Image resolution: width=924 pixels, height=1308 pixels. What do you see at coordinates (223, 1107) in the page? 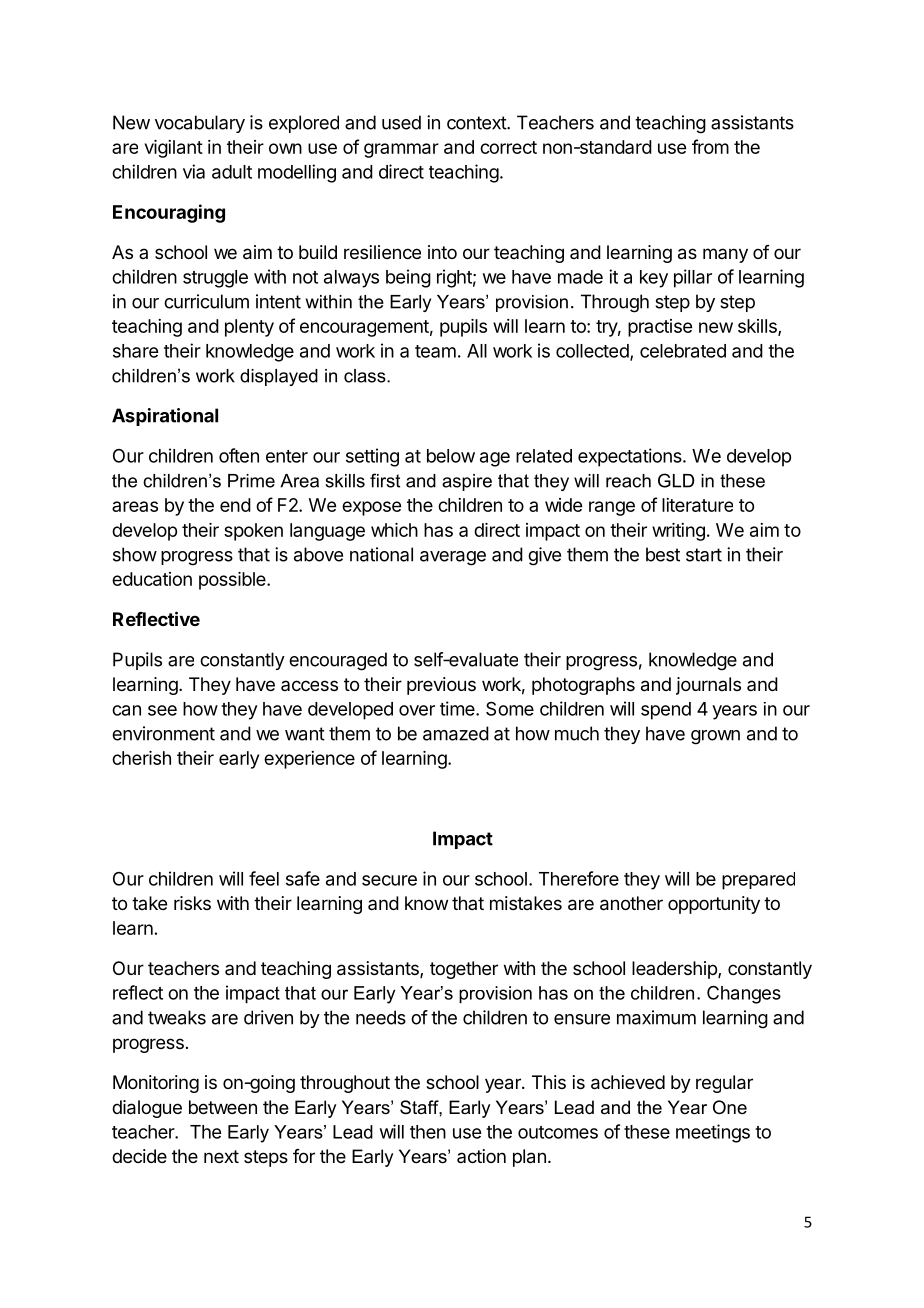
I see `between` at bounding box center [223, 1107].
